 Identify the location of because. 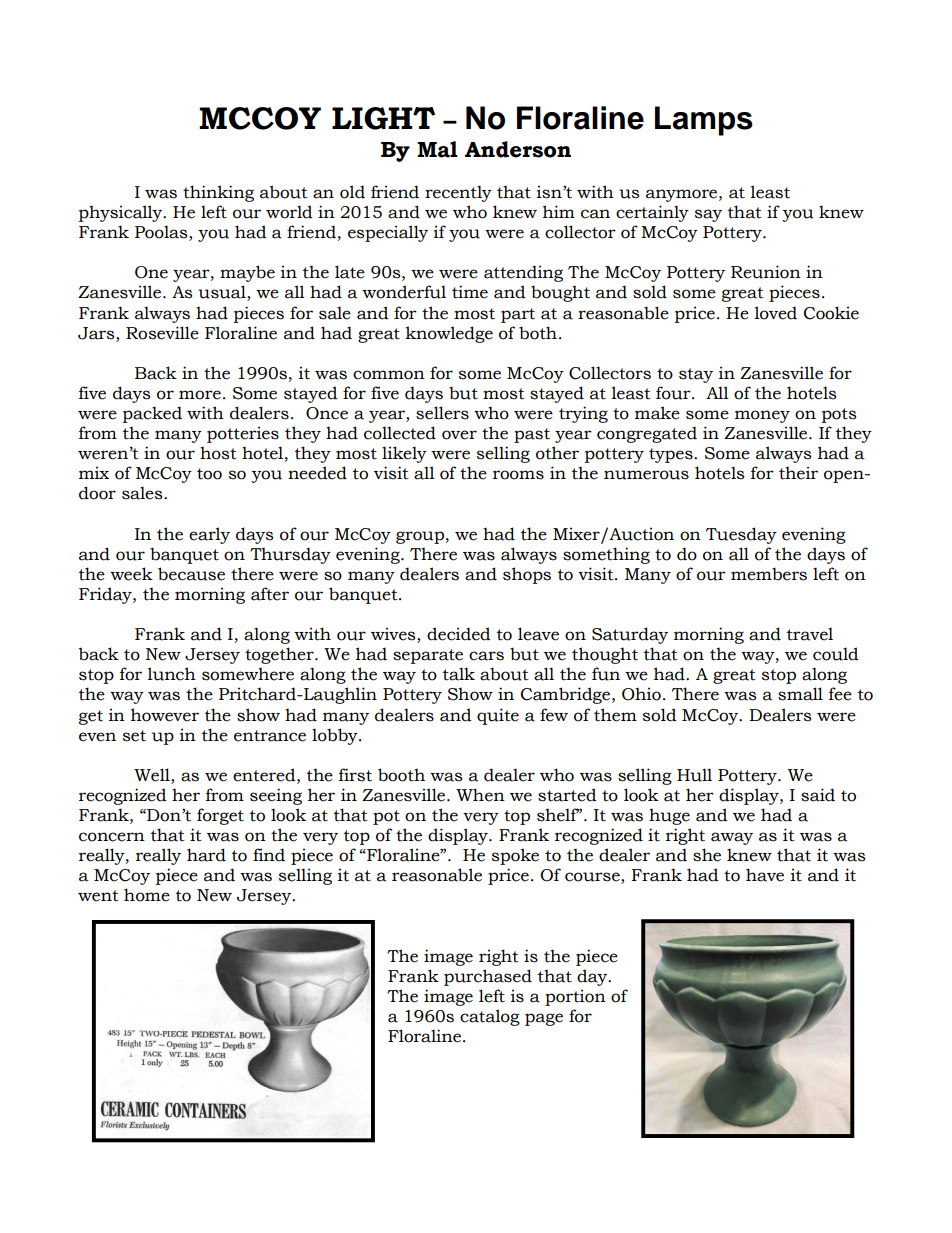
(191, 574).
